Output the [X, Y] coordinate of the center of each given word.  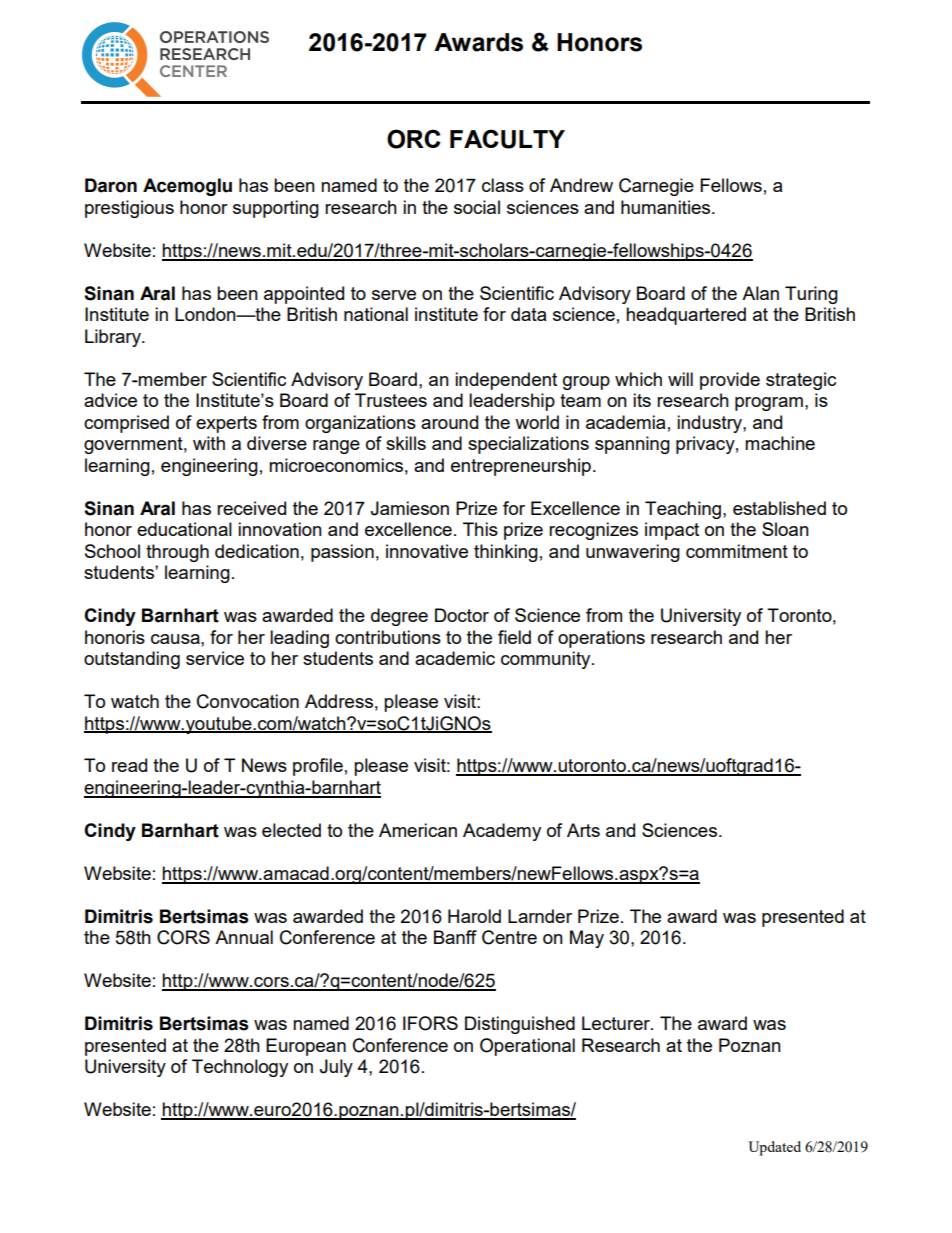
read [129, 765]
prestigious [129, 209]
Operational [527, 1047]
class [503, 185]
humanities [667, 207]
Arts [583, 830]
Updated [774, 1148]
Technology [240, 1068]
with [209, 443]
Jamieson [409, 508]
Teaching [684, 510]
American [418, 830]
